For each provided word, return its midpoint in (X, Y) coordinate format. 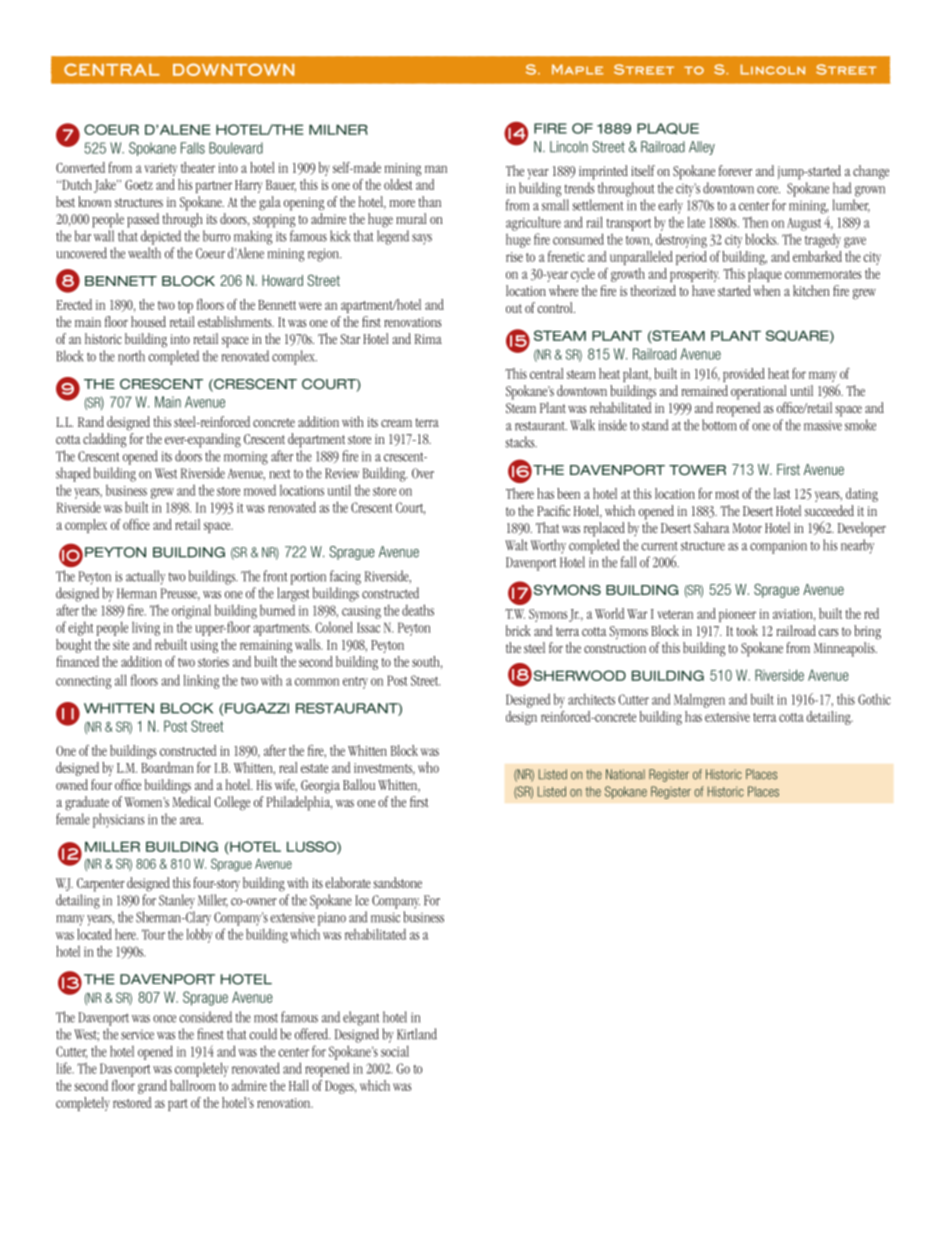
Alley (702, 148)
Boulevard (236, 148)
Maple (577, 69)
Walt (516, 545)
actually (145, 577)
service (137, 1035)
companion (778, 547)
